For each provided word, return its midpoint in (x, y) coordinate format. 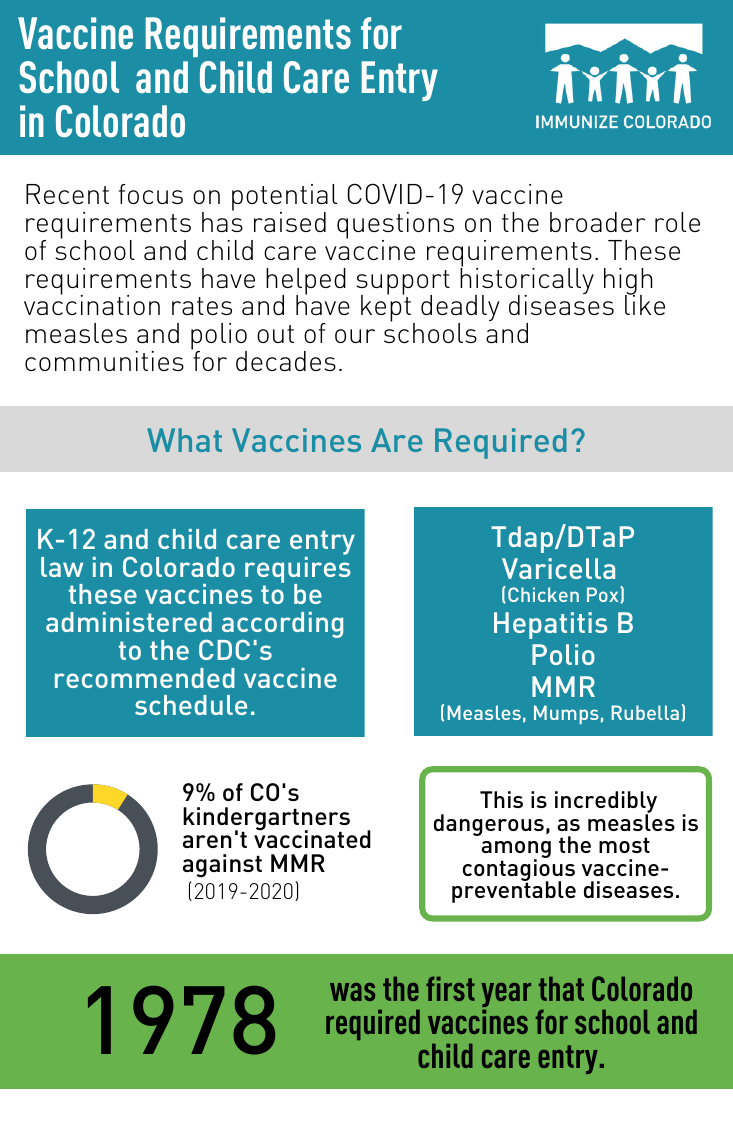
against (222, 866)
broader (597, 222)
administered (129, 622)
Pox (604, 595)
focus (151, 194)
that (561, 988)
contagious (519, 870)
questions (395, 227)
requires (298, 569)
